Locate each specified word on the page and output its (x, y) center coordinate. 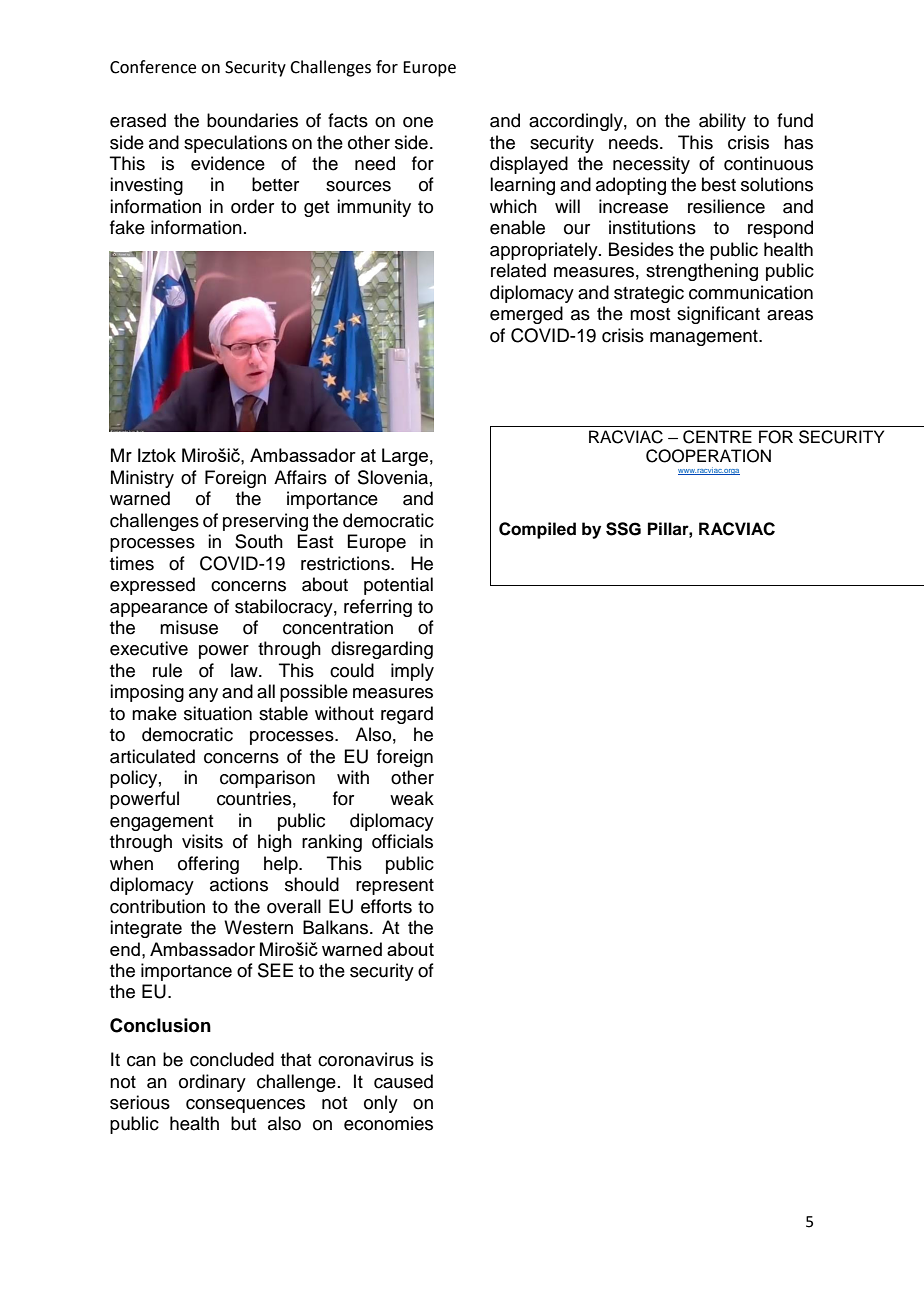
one (418, 122)
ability (722, 122)
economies (388, 1123)
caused (403, 1081)
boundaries (252, 120)
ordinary (212, 1083)
